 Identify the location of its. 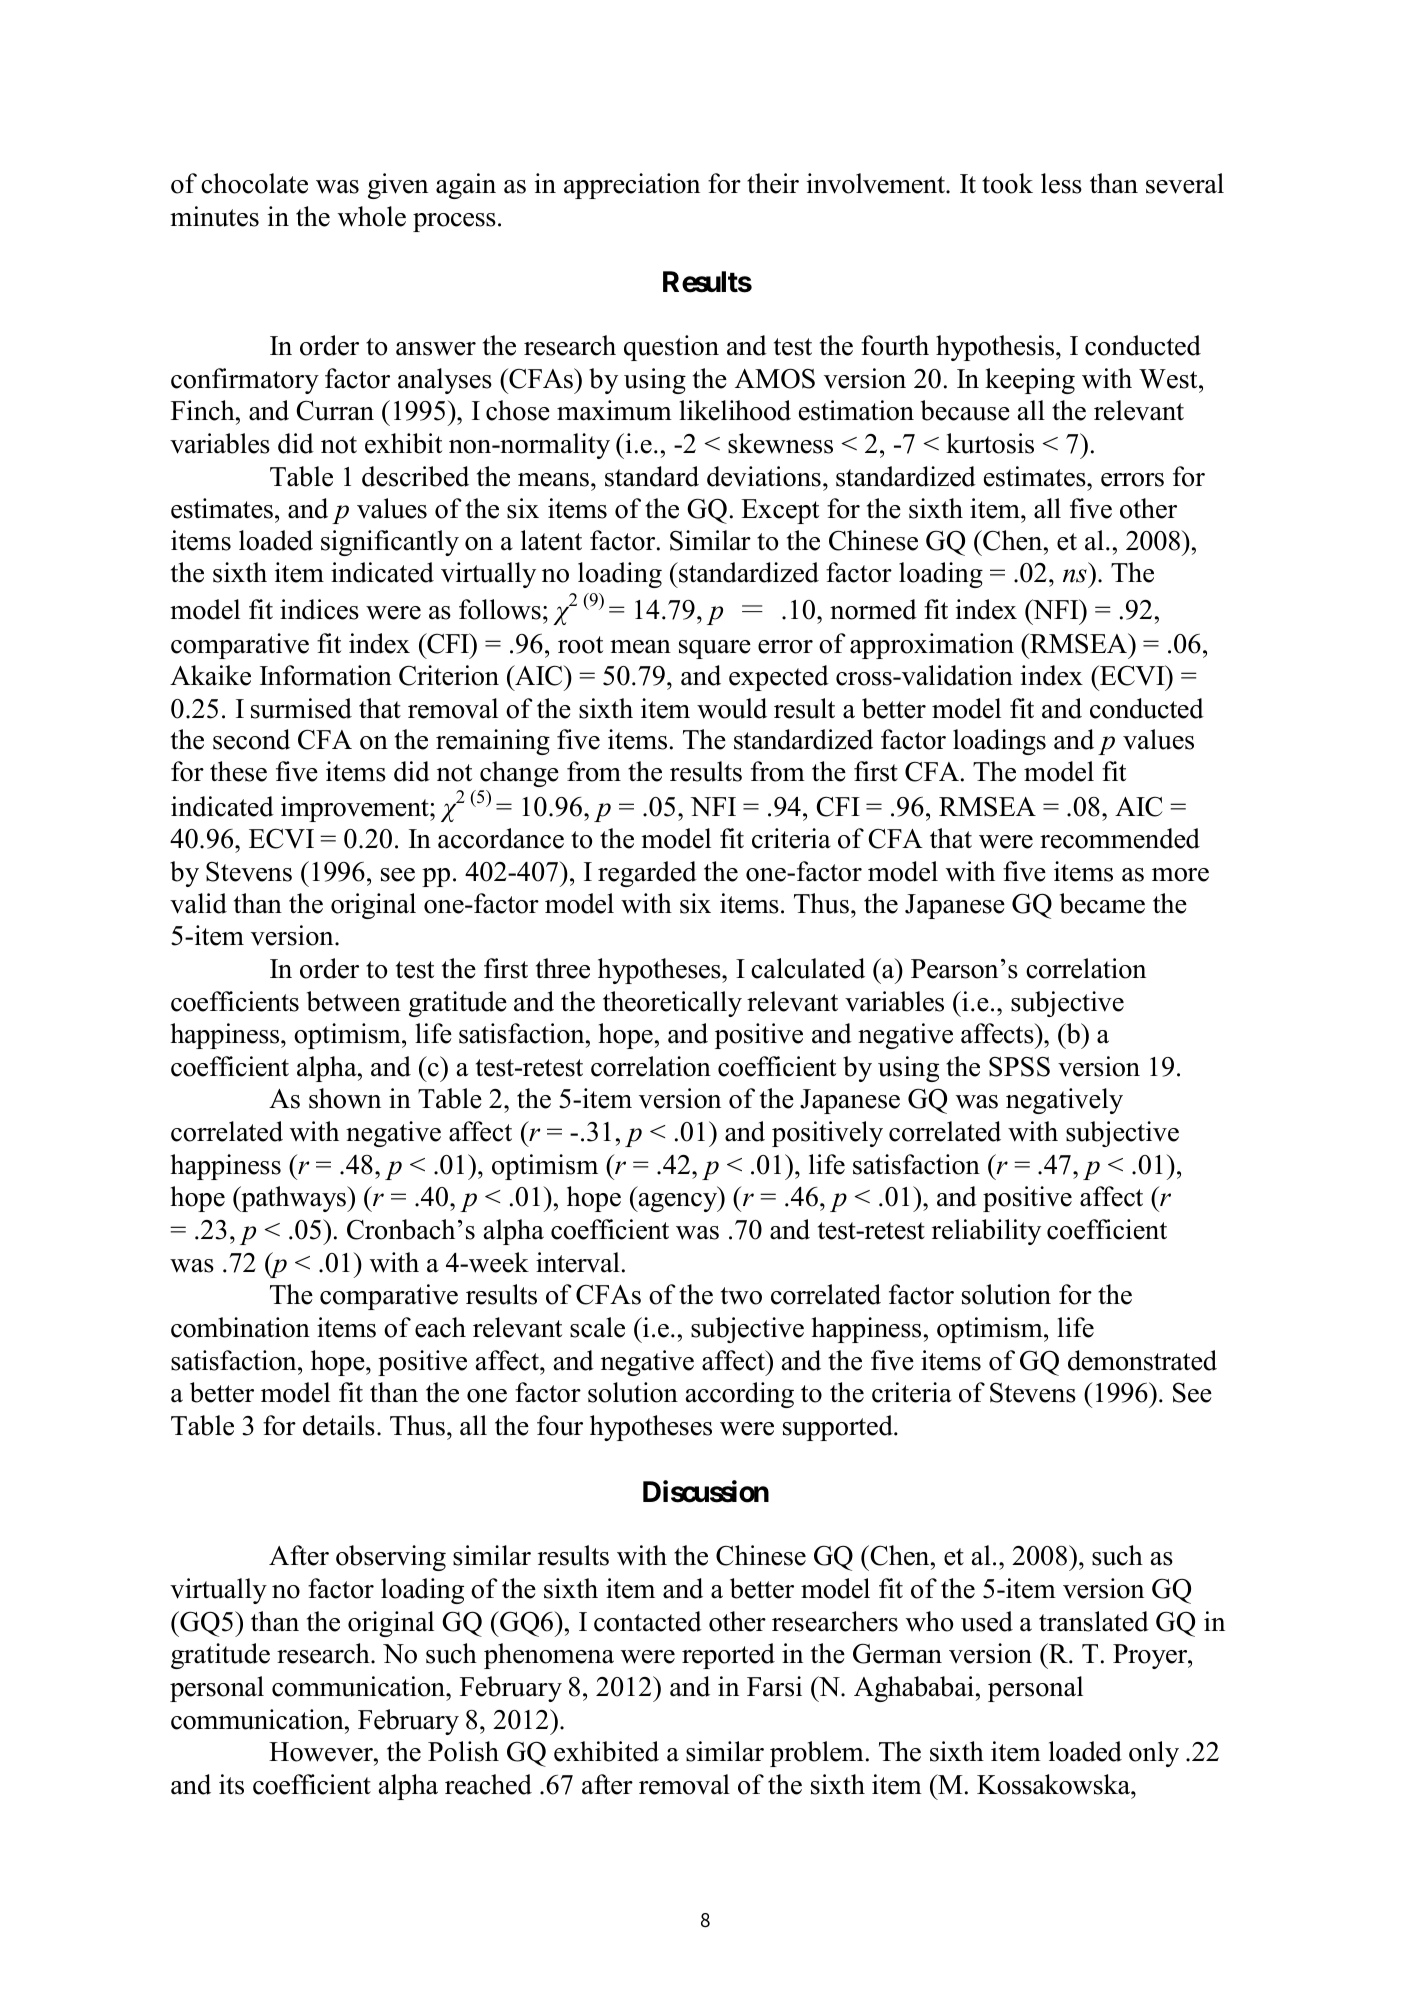
(231, 1784).
